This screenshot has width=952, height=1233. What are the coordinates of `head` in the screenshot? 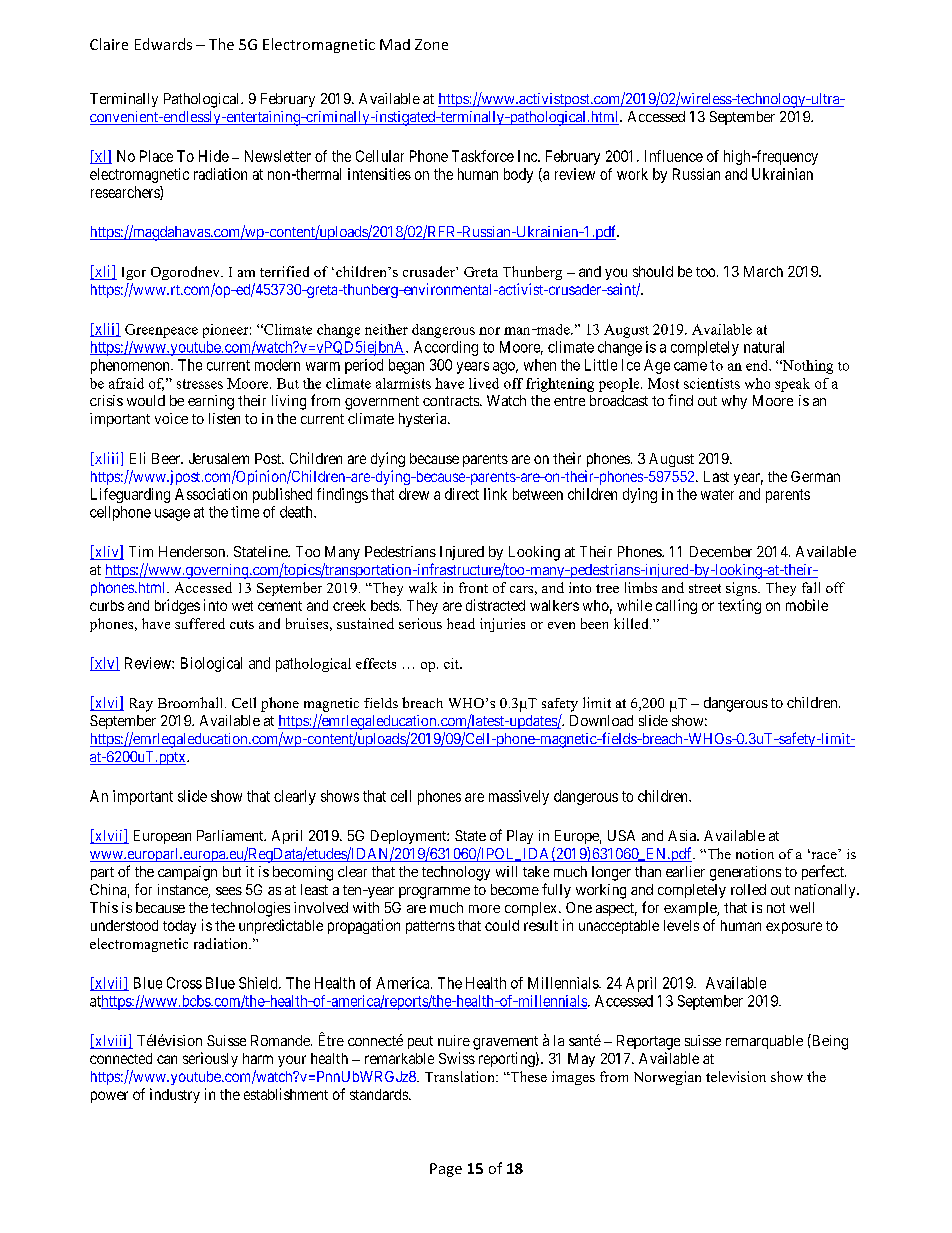 It's located at (461, 623).
